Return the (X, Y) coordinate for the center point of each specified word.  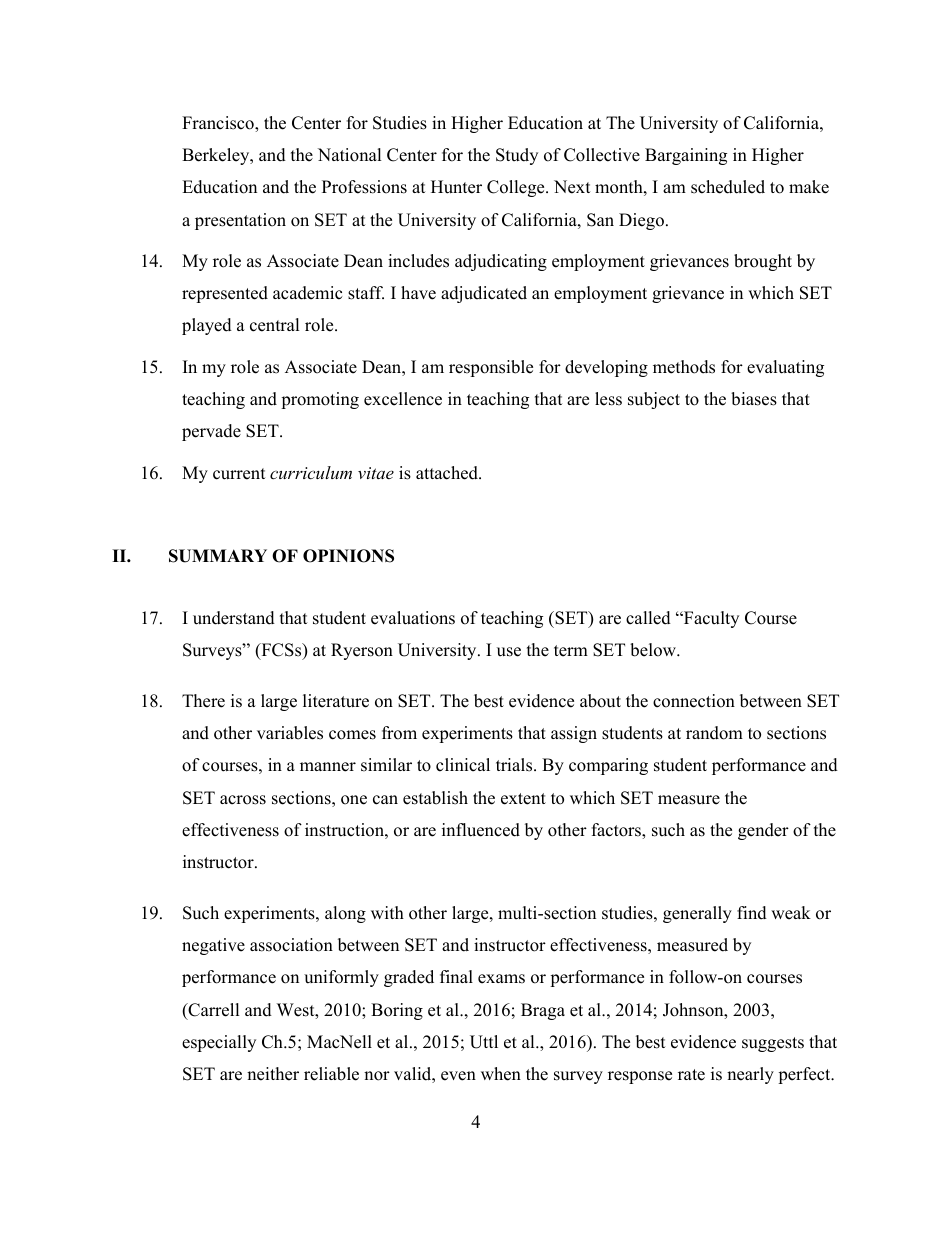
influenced (481, 830)
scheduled (728, 187)
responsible (491, 368)
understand (234, 618)
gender (763, 831)
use (509, 652)
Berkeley (217, 156)
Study (517, 156)
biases (754, 399)
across (243, 800)
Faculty (710, 619)
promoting (320, 400)
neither (273, 1074)
